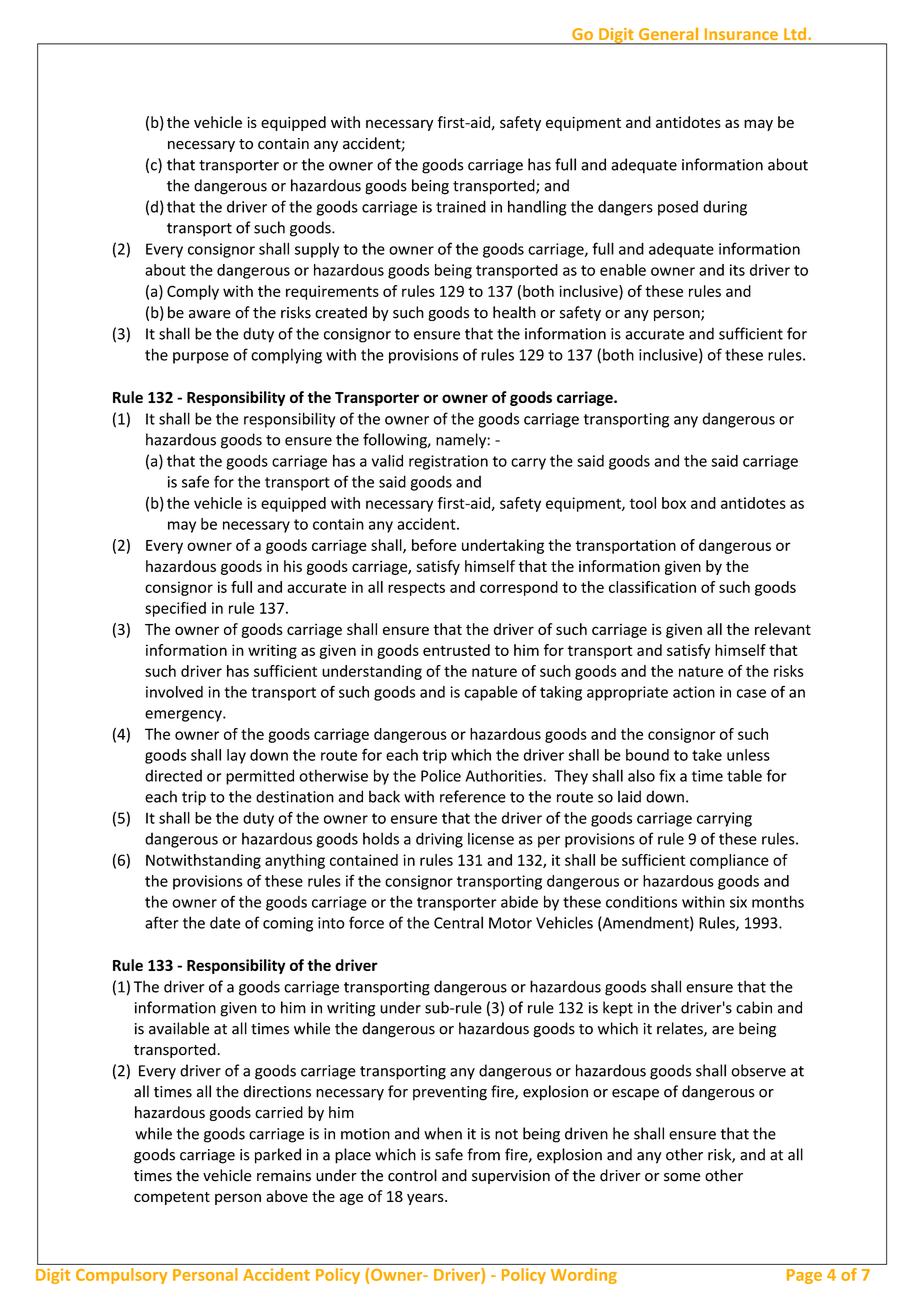 This screenshot has width=924, height=1308. Describe the element at coordinates (225, 922) in the screenshot. I see `date` at that location.
